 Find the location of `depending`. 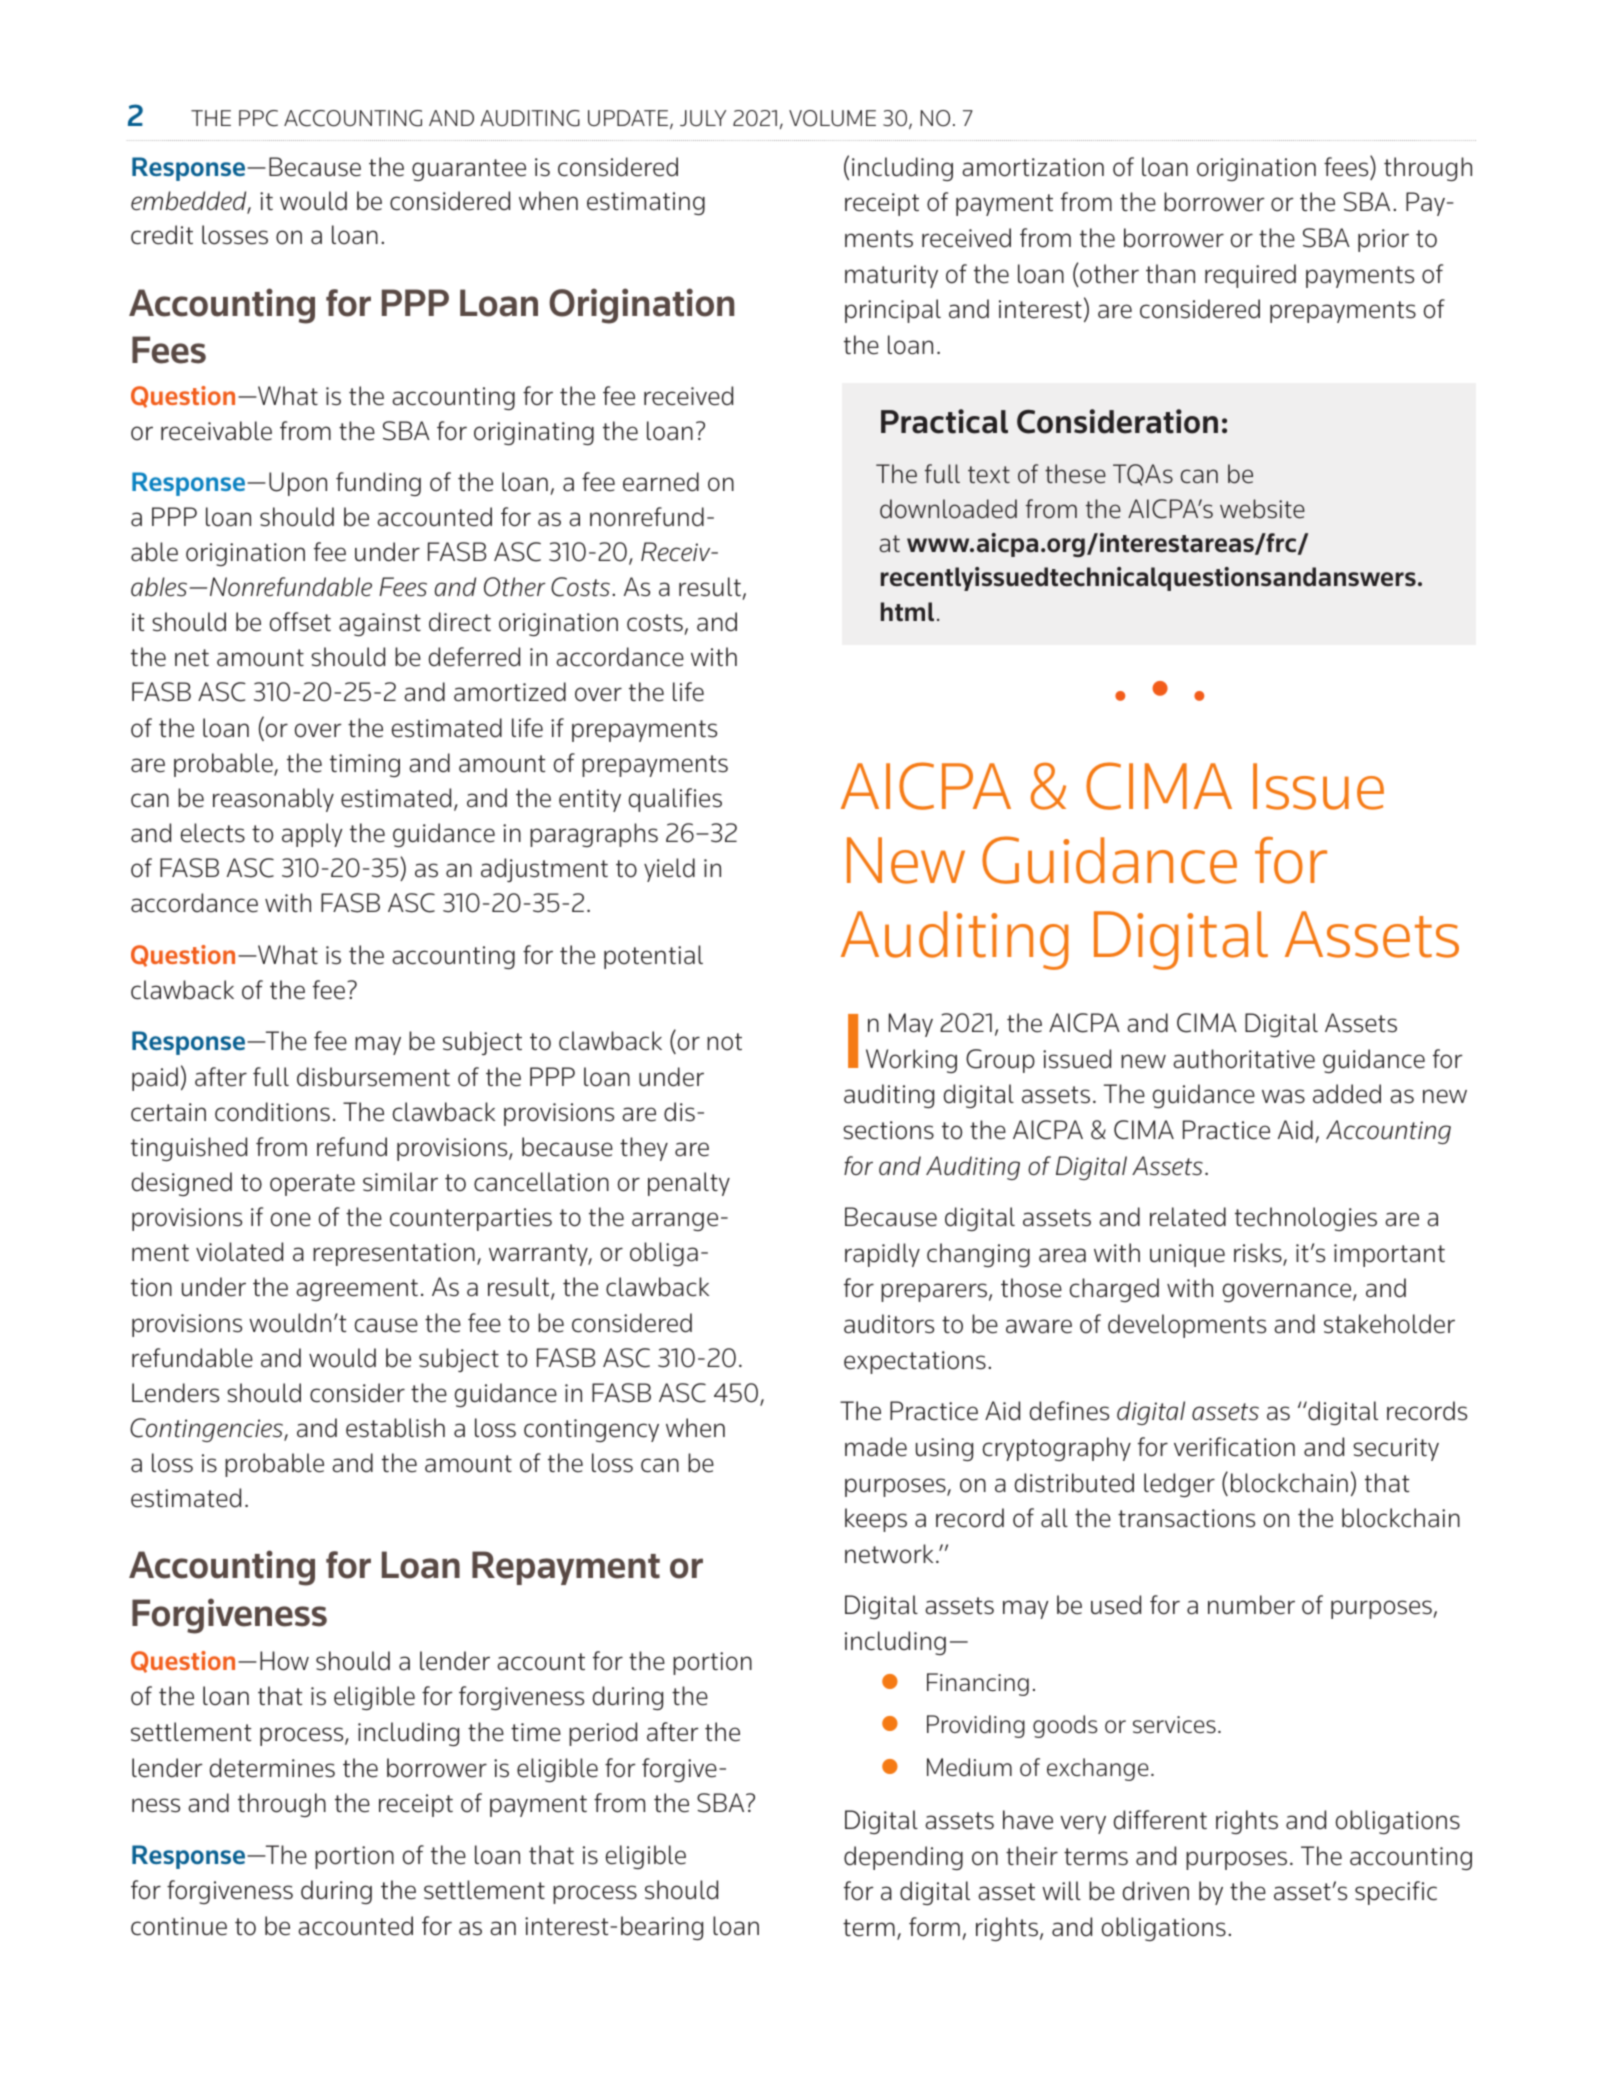

depending is located at coordinates (903, 1858).
